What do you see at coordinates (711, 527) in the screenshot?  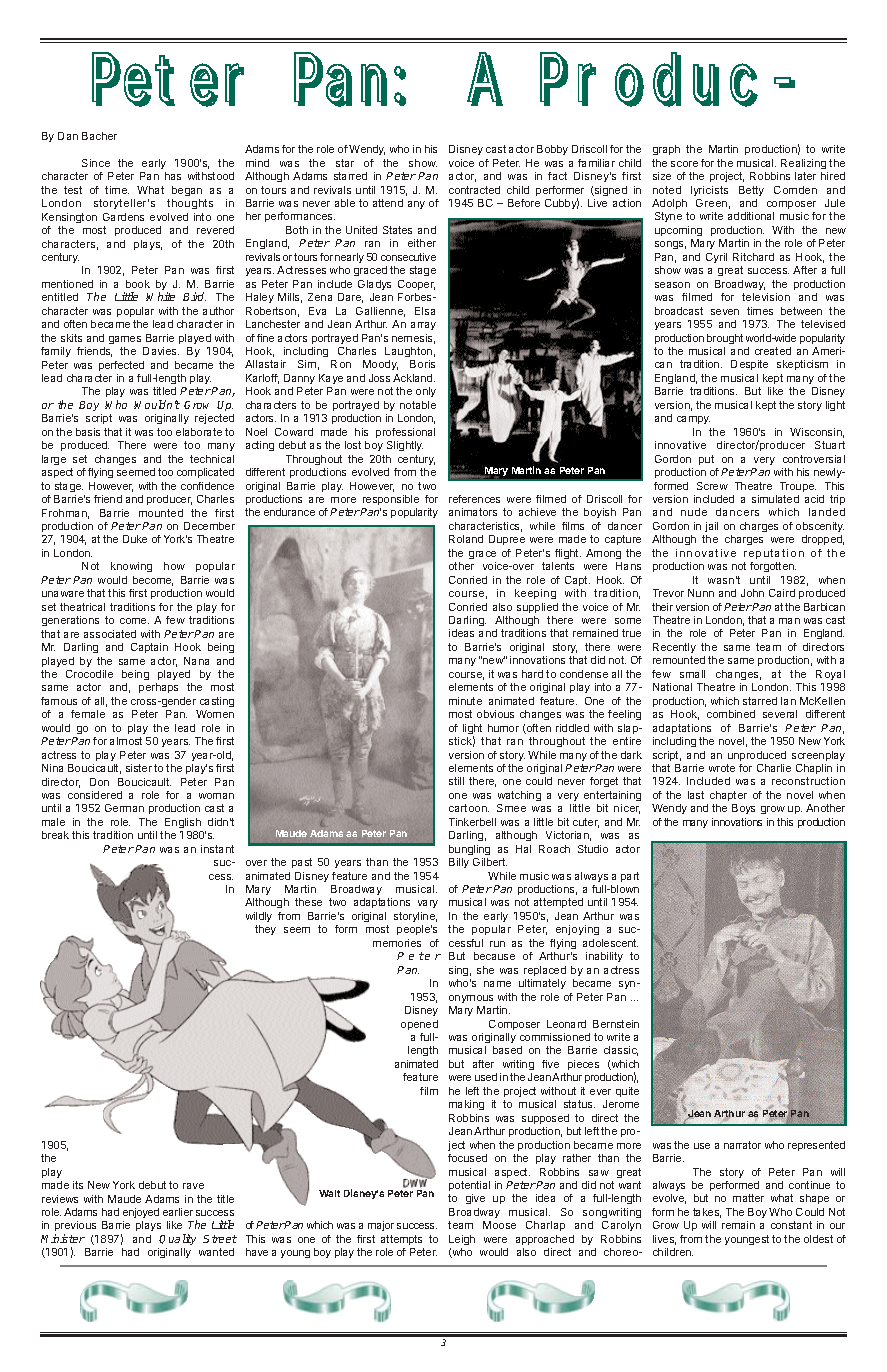 I see `jail` at bounding box center [711, 527].
